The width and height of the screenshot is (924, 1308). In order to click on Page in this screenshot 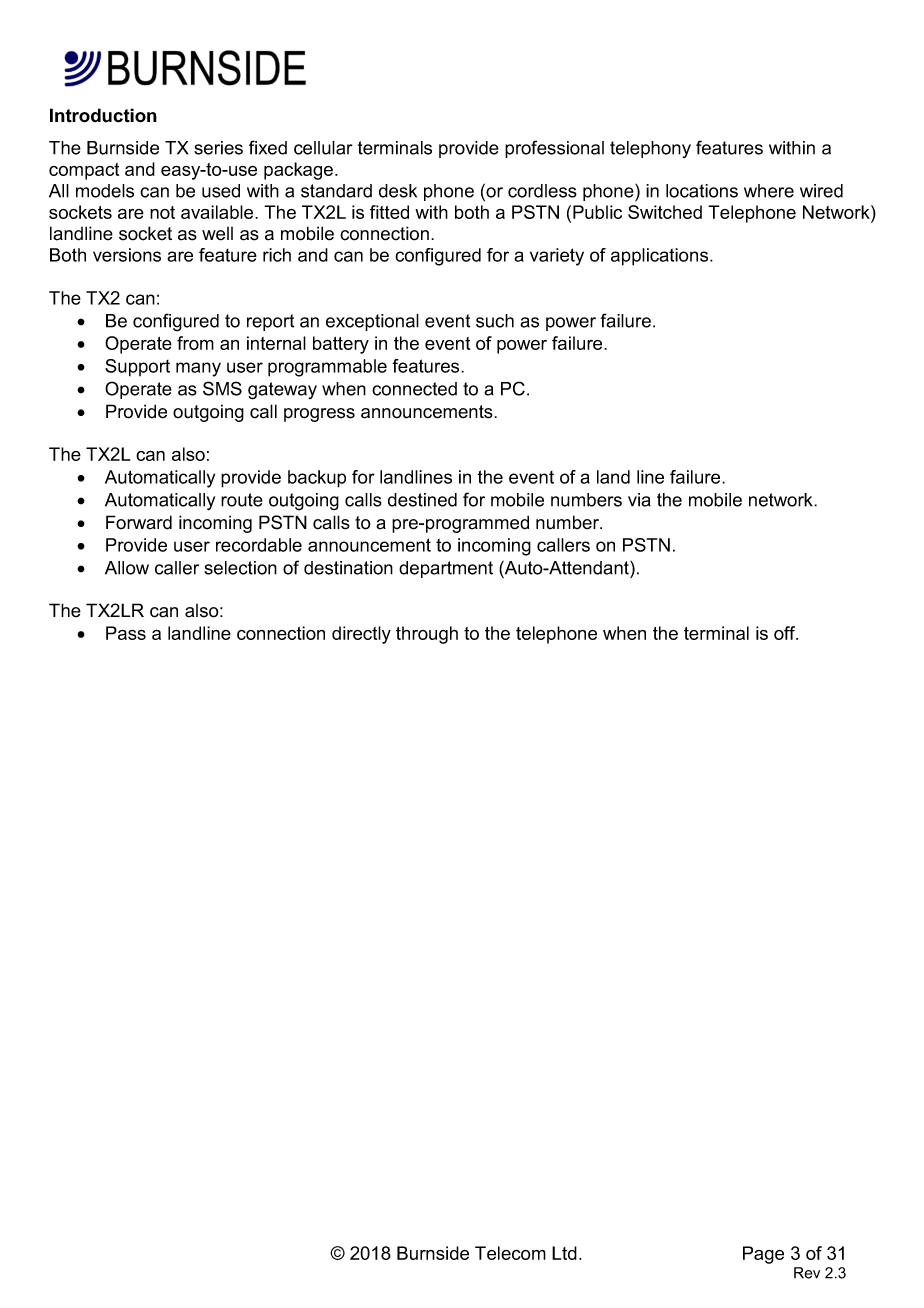, I will do `click(763, 1255)`.
